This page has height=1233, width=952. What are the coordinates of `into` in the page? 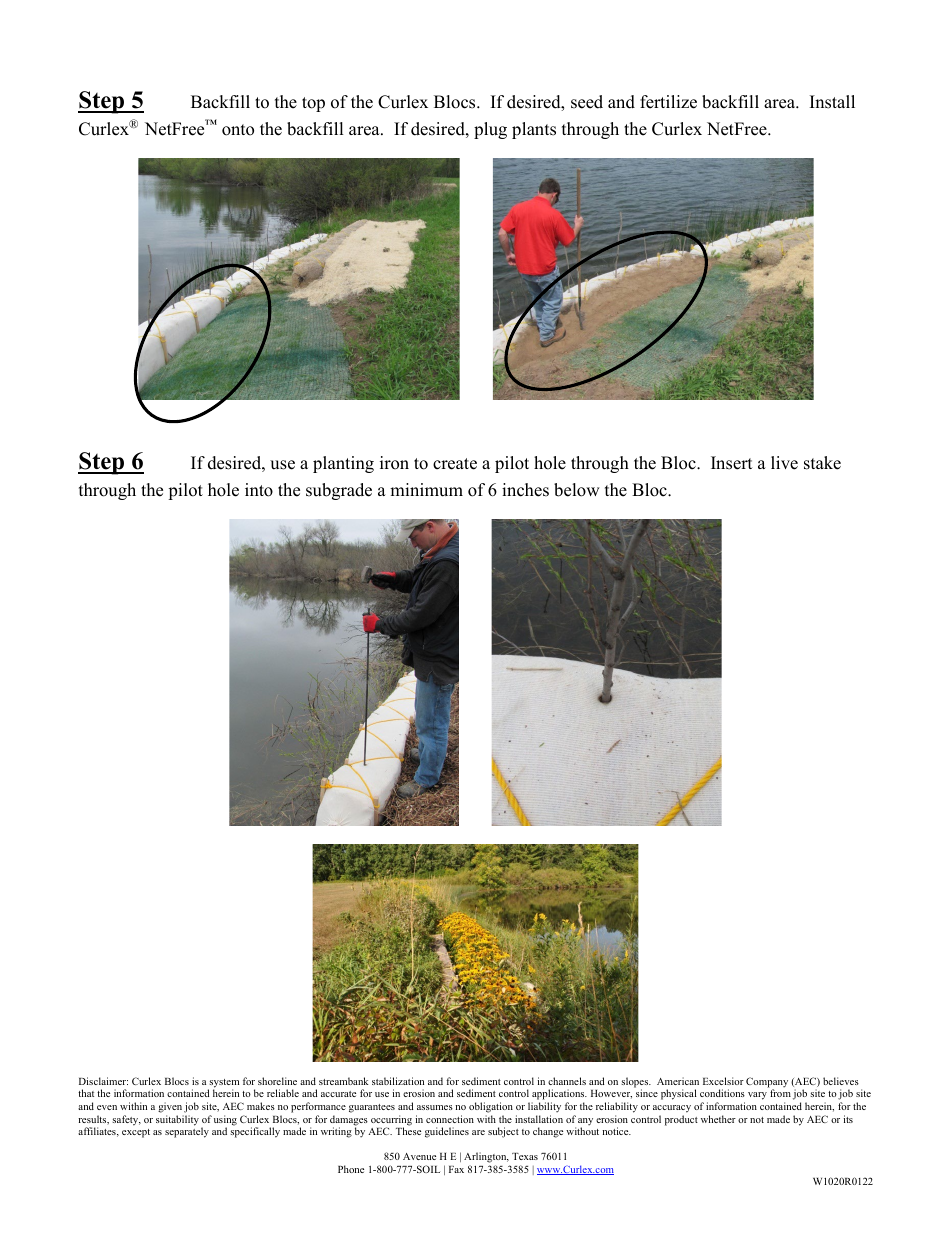 It's located at (259, 490).
